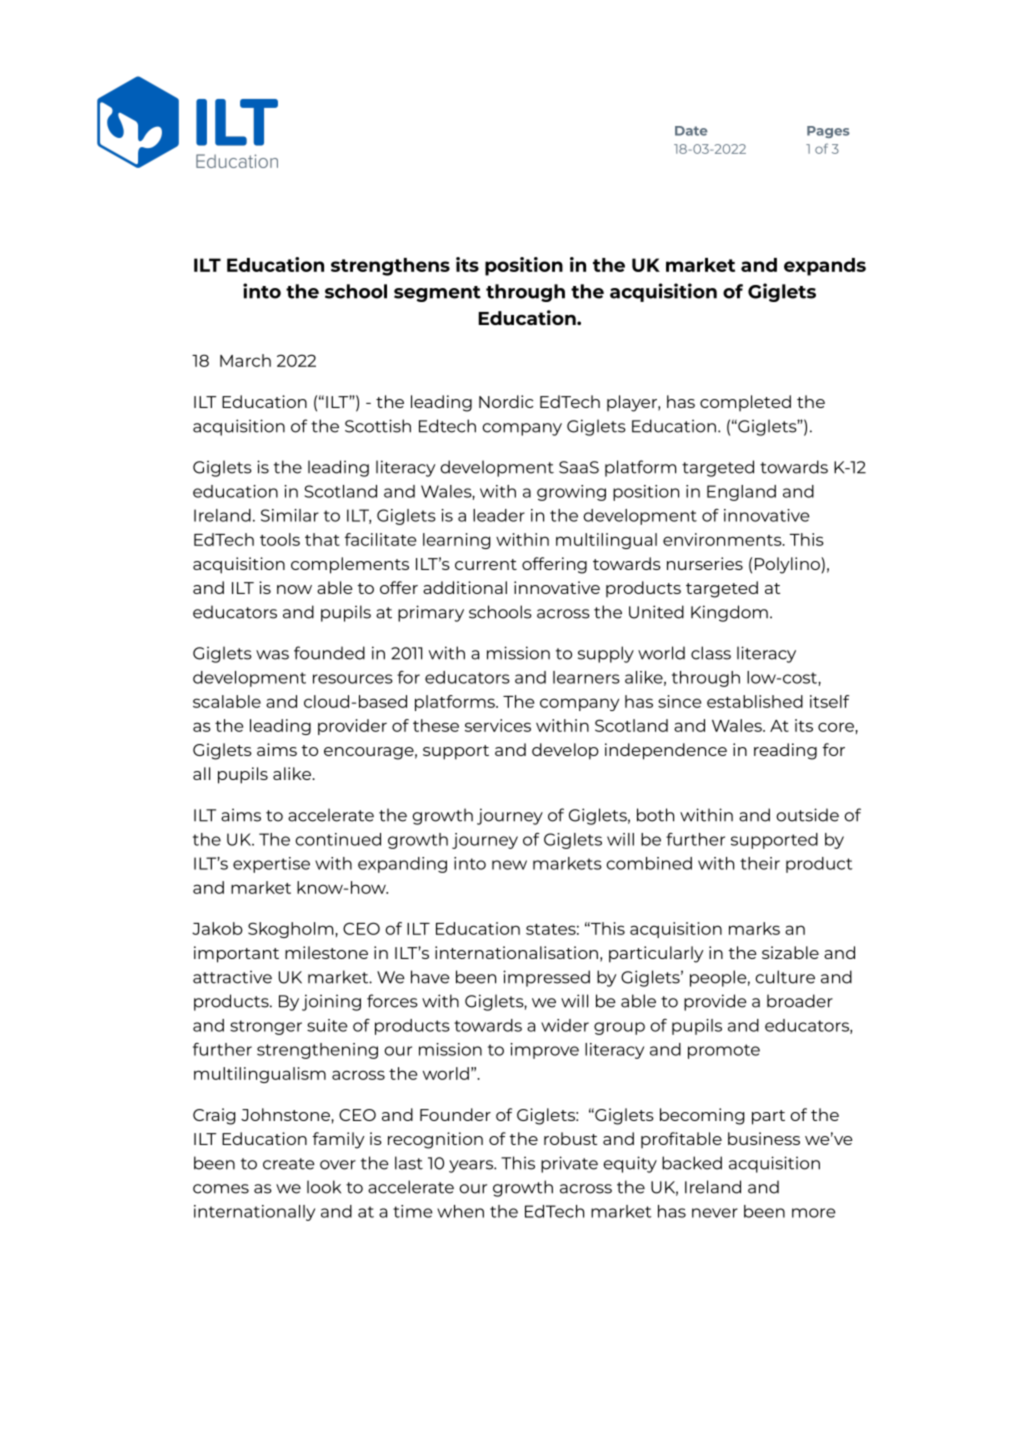 The width and height of the screenshot is (1012, 1430). I want to click on was, so click(272, 655).
